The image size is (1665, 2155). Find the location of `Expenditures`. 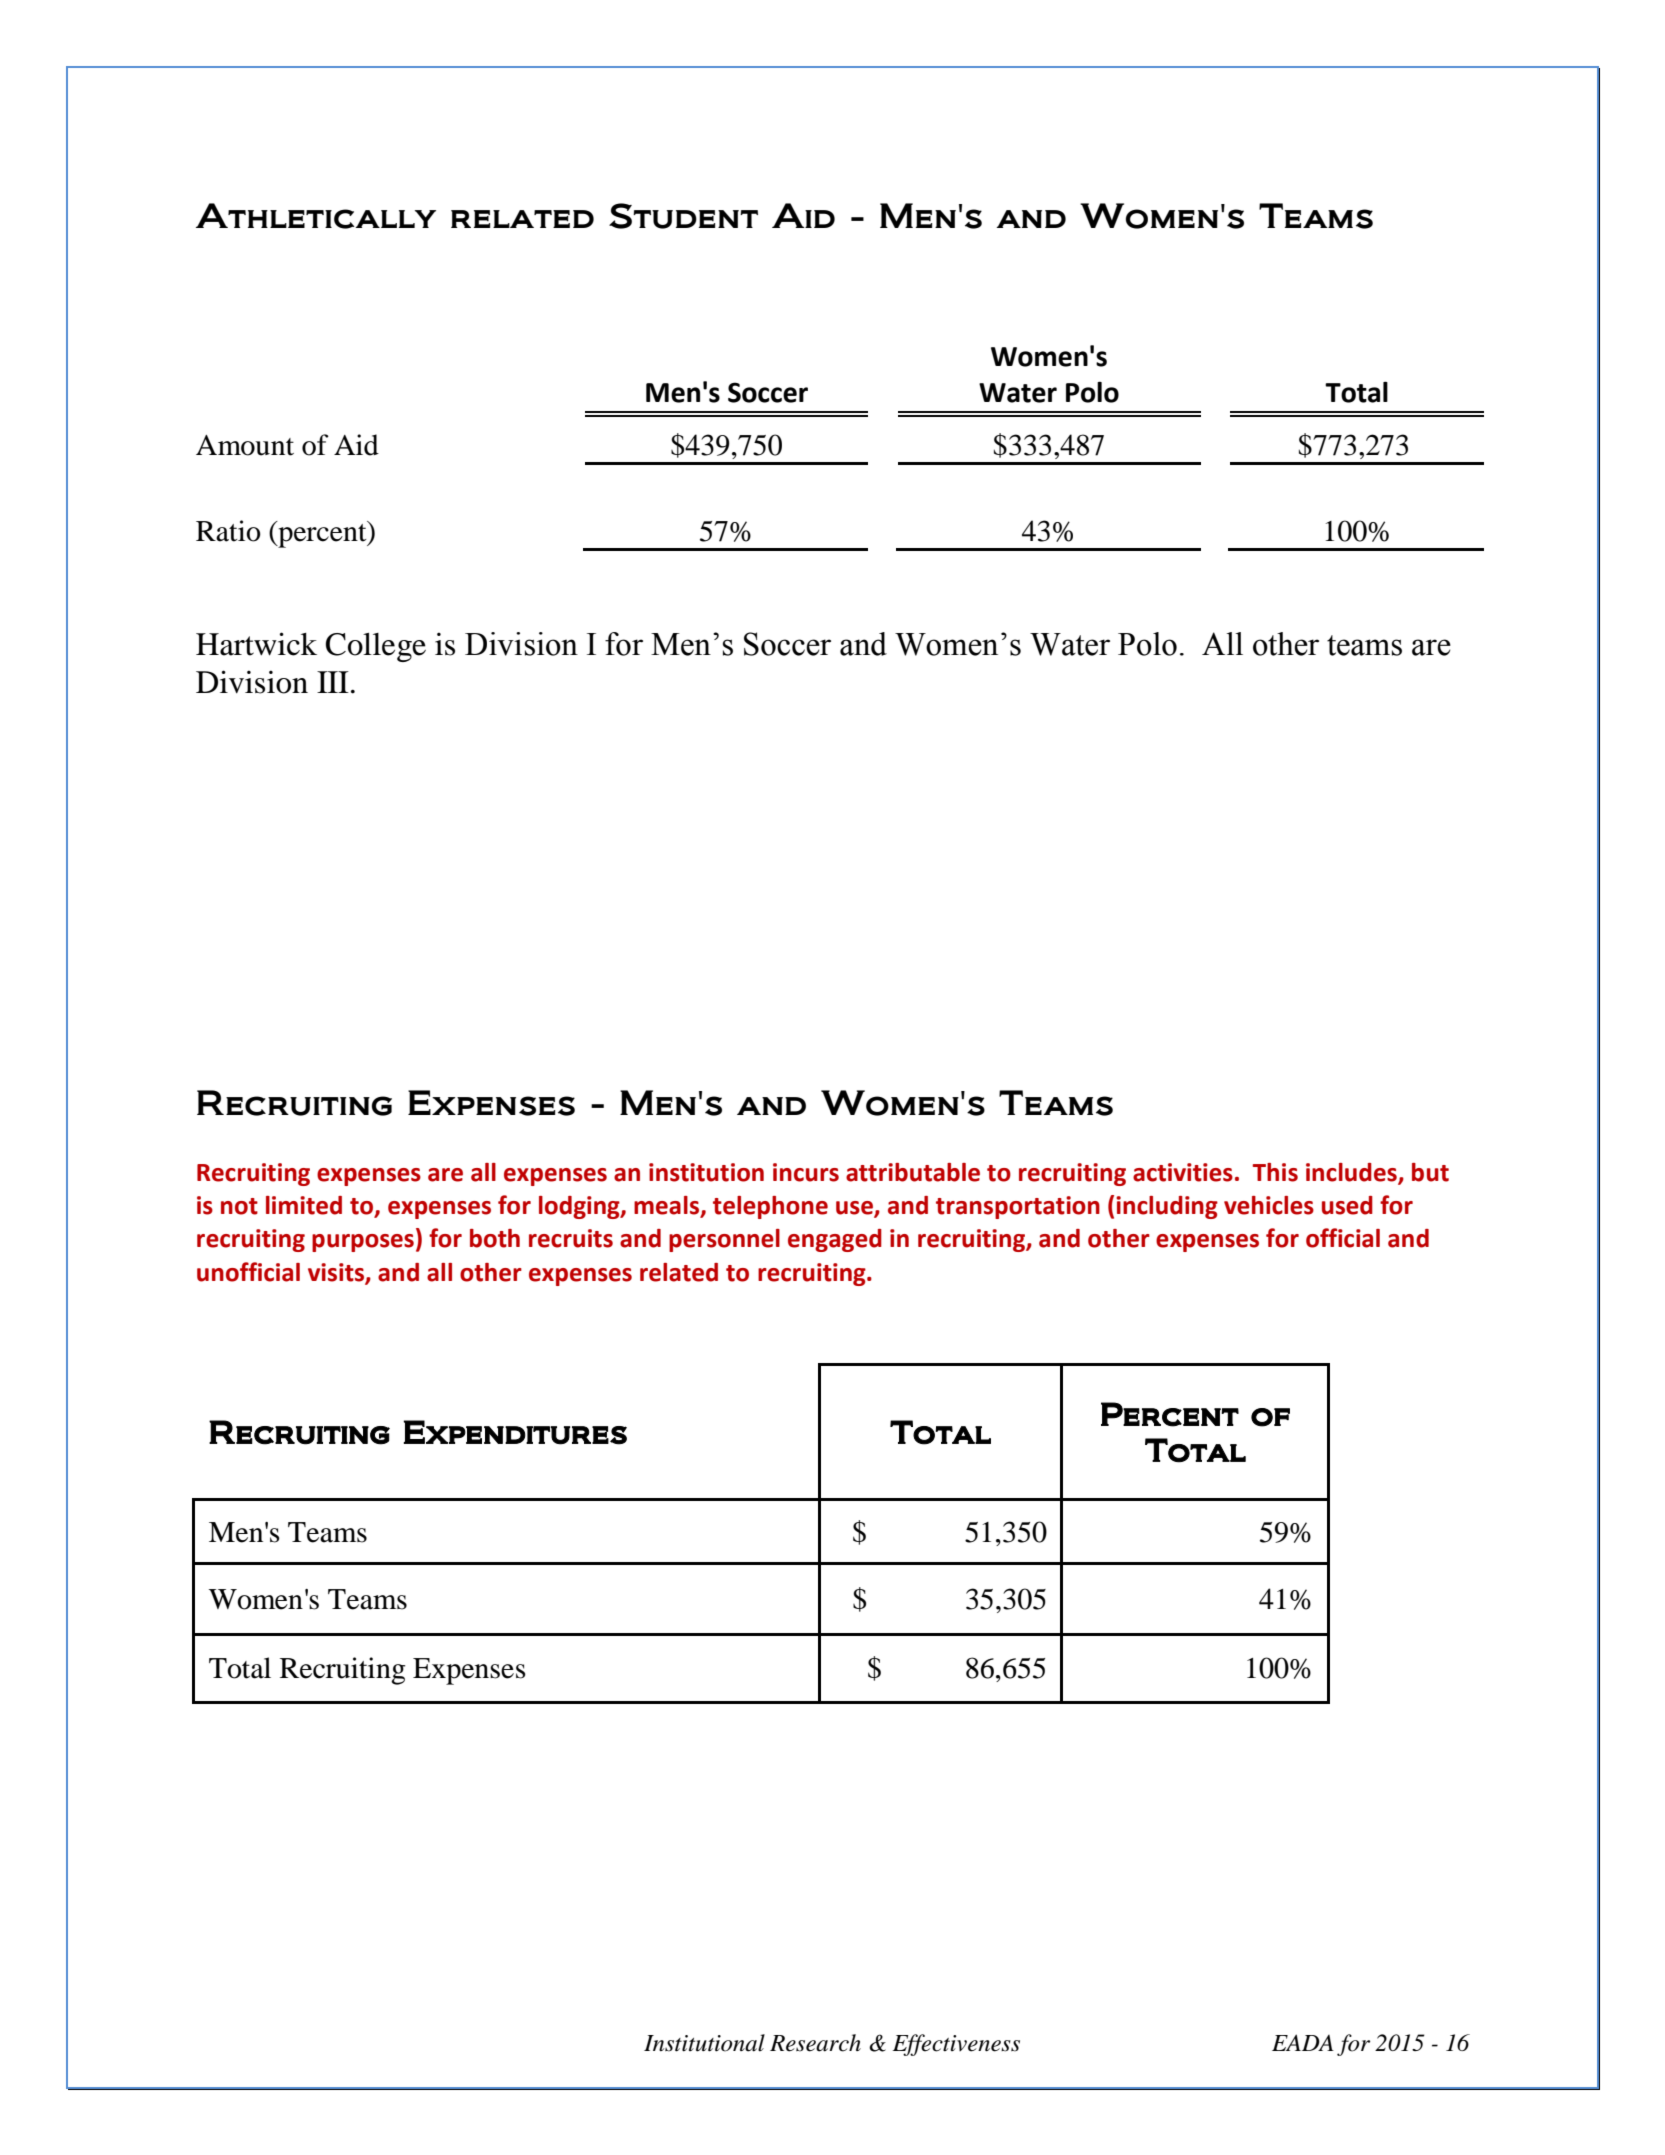

Expenditures is located at coordinates (515, 1432).
